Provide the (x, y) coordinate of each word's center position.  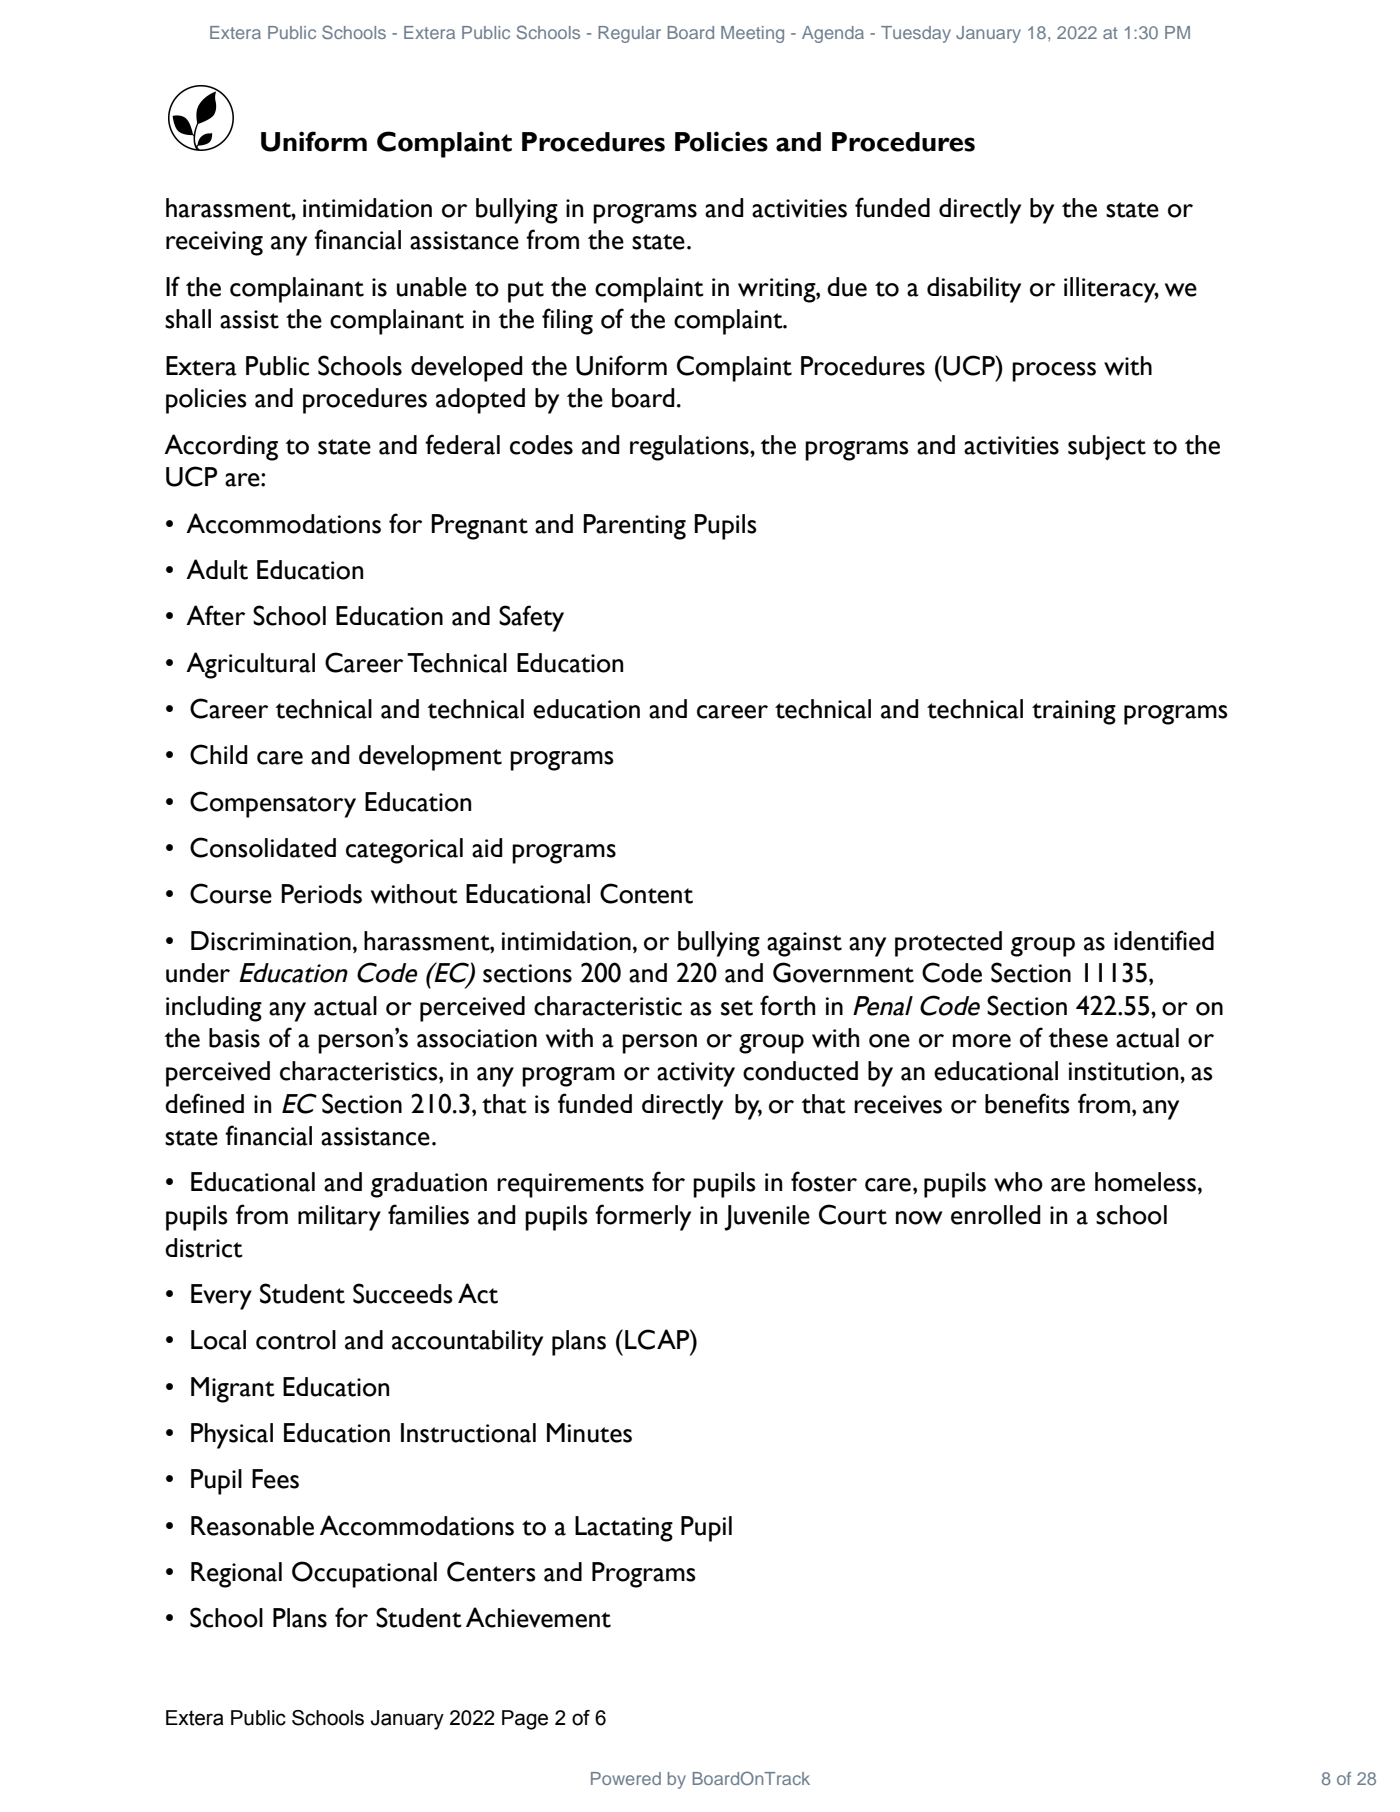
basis (234, 1038)
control (296, 1340)
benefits (1027, 1103)
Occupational (364, 1574)
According (221, 447)
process (1054, 372)
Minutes (589, 1433)
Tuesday (916, 34)
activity (696, 1074)
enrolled (996, 1215)
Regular (629, 34)
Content (646, 893)
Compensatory (273, 804)
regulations (690, 448)
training (1074, 712)
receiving (214, 243)
